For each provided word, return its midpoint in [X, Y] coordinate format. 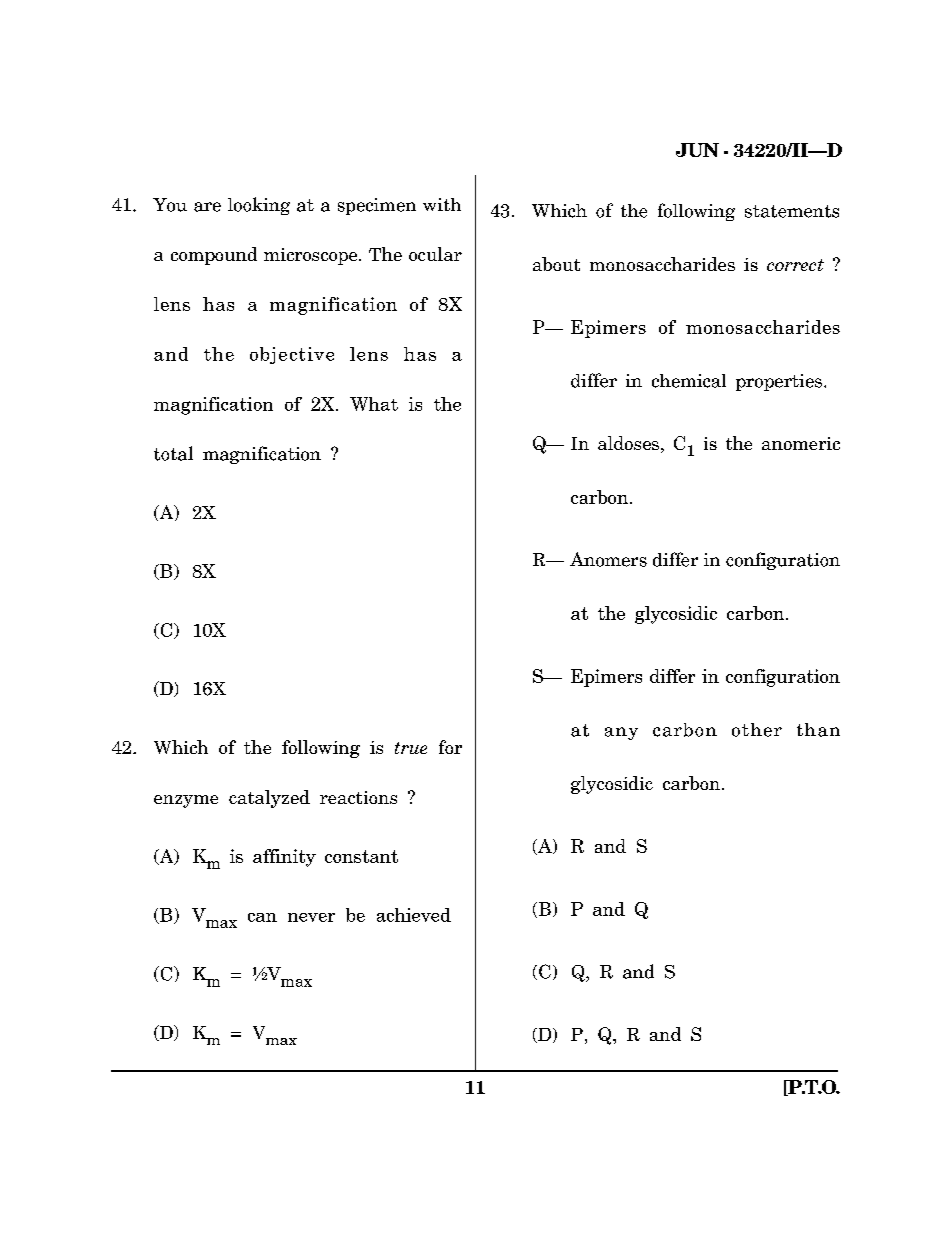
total [173, 453]
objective [292, 355]
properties [779, 382]
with [442, 204]
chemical [689, 381]
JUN [697, 150]
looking [259, 206]
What [374, 404]
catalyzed [269, 799]
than [818, 730]
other [757, 730]
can [262, 917]
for [450, 747]
